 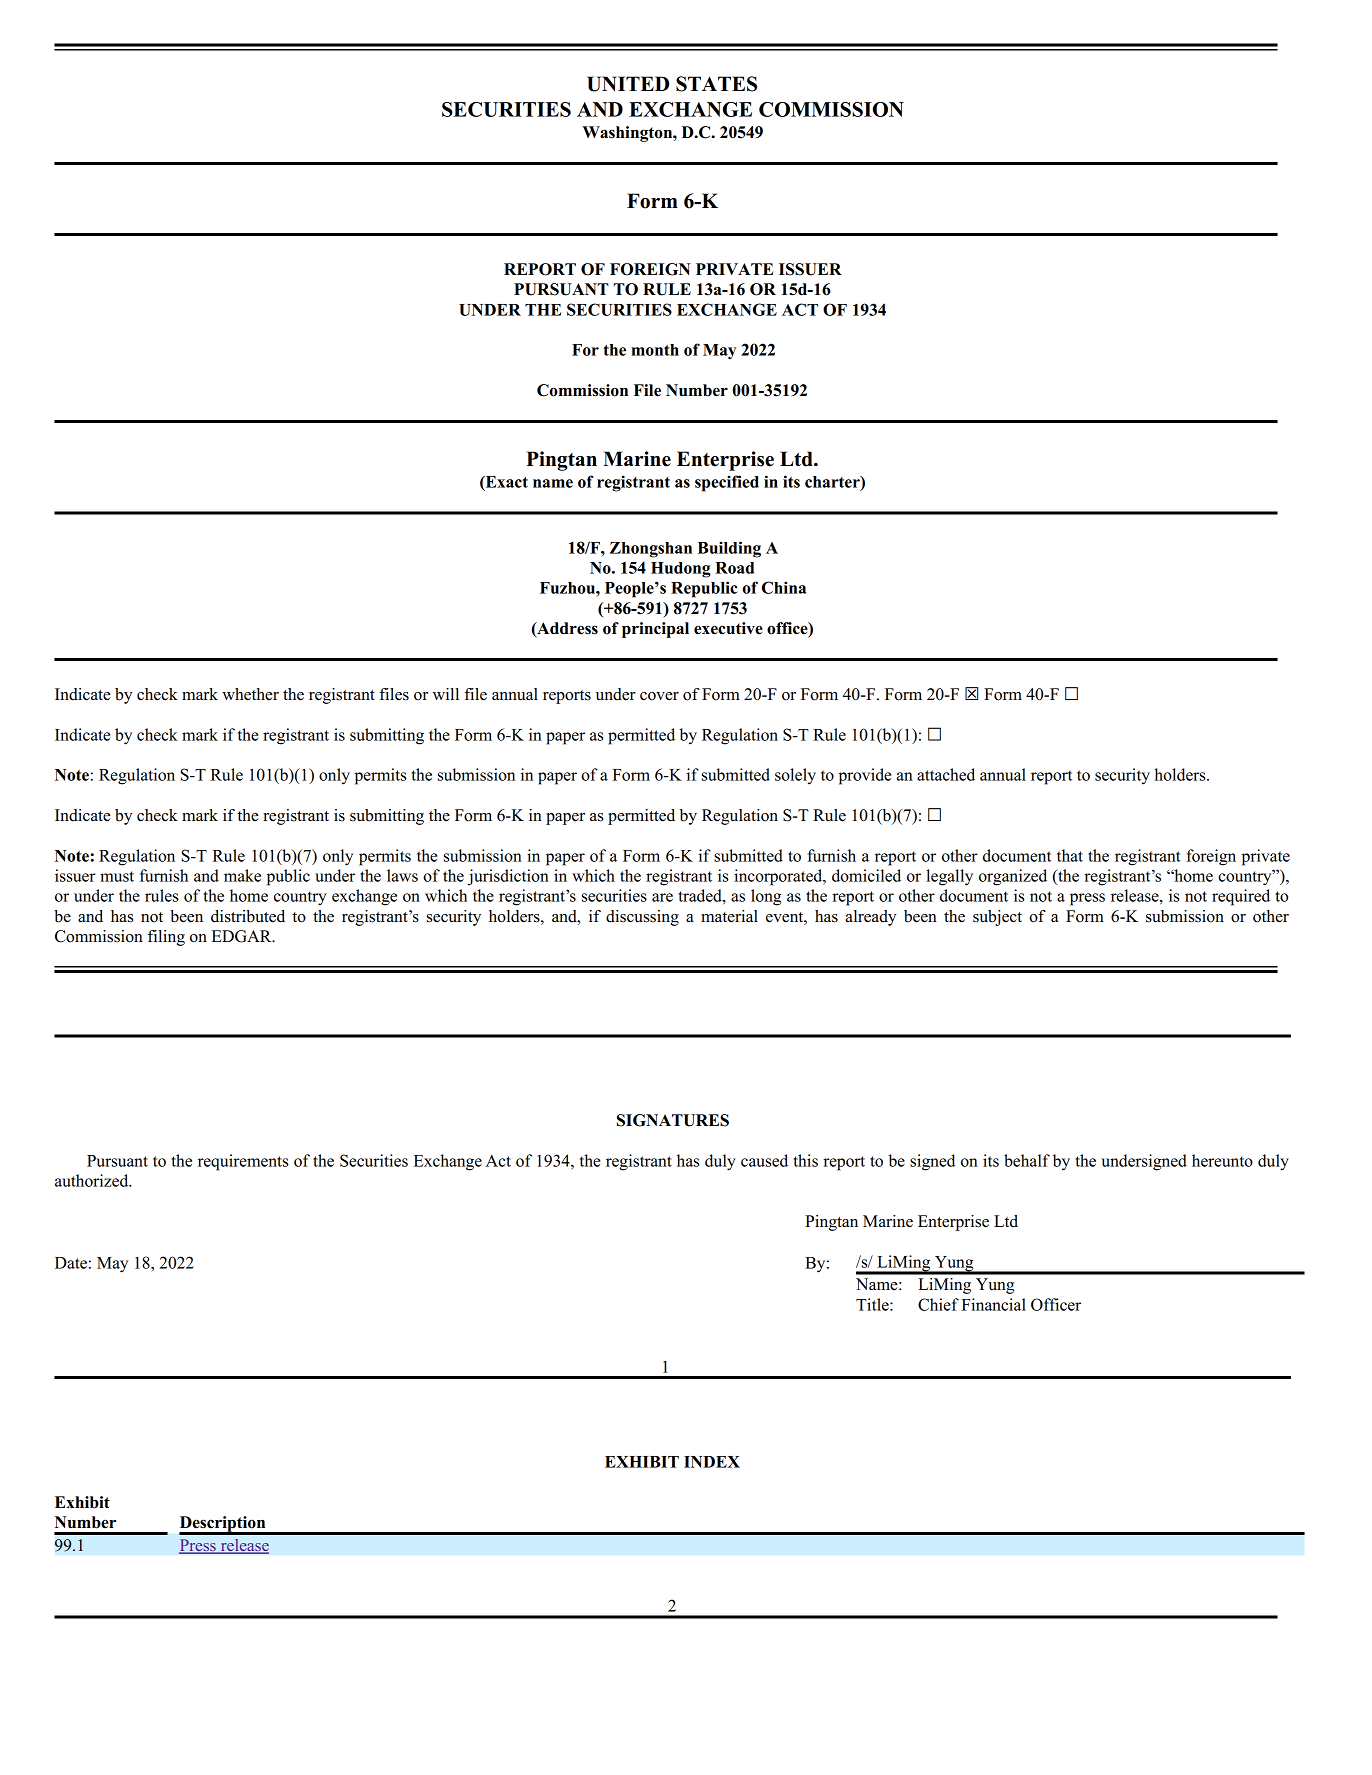 What do you see at coordinates (712, 1462) in the page?
I see `INDEX` at bounding box center [712, 1462].
